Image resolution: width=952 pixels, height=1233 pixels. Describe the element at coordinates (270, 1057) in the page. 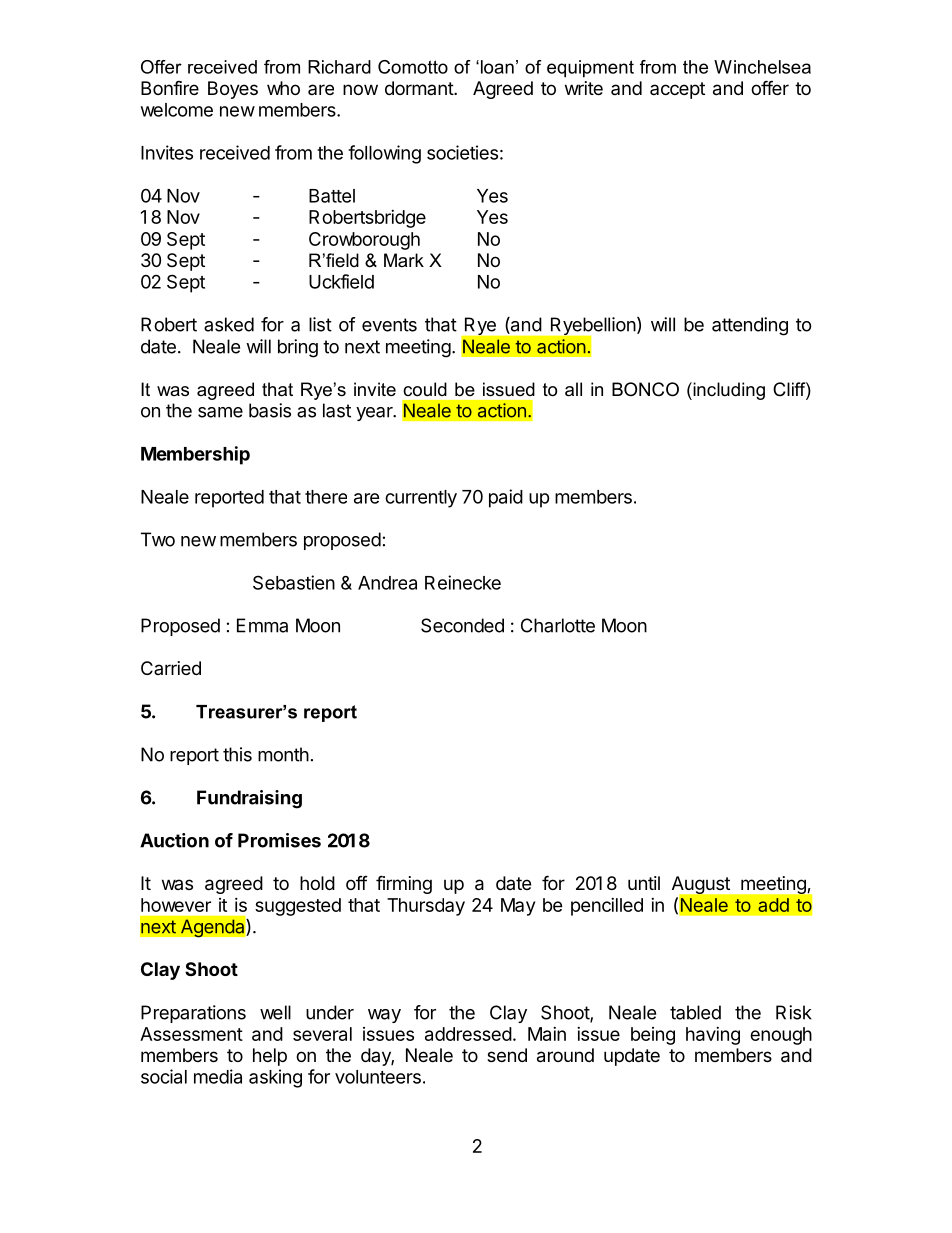

I see `help` at that location.
